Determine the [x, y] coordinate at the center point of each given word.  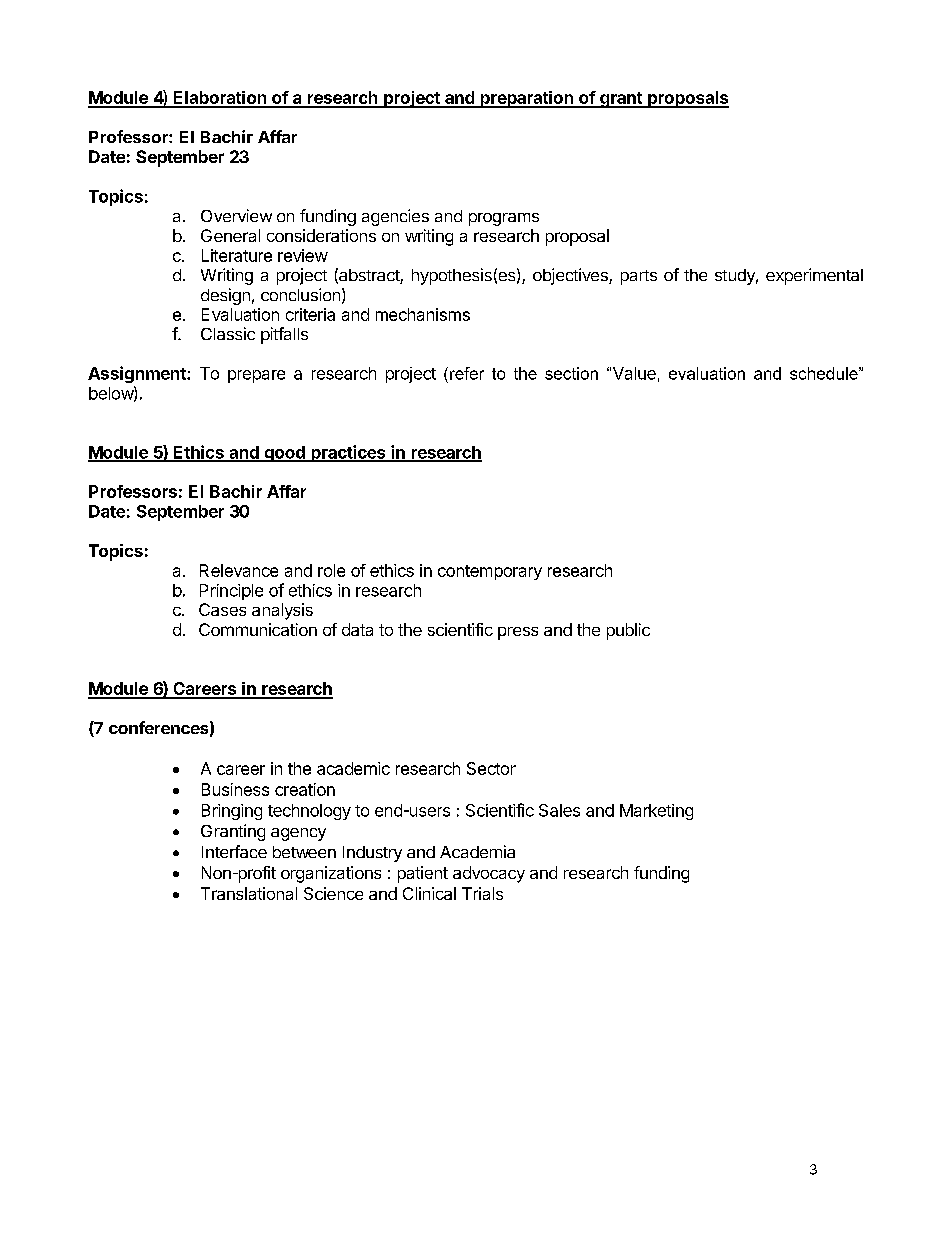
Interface [234, 851]
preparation [526, 99]
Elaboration [220, 99]
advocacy [489, 874]
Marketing [656, 812]
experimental [814, 276]
